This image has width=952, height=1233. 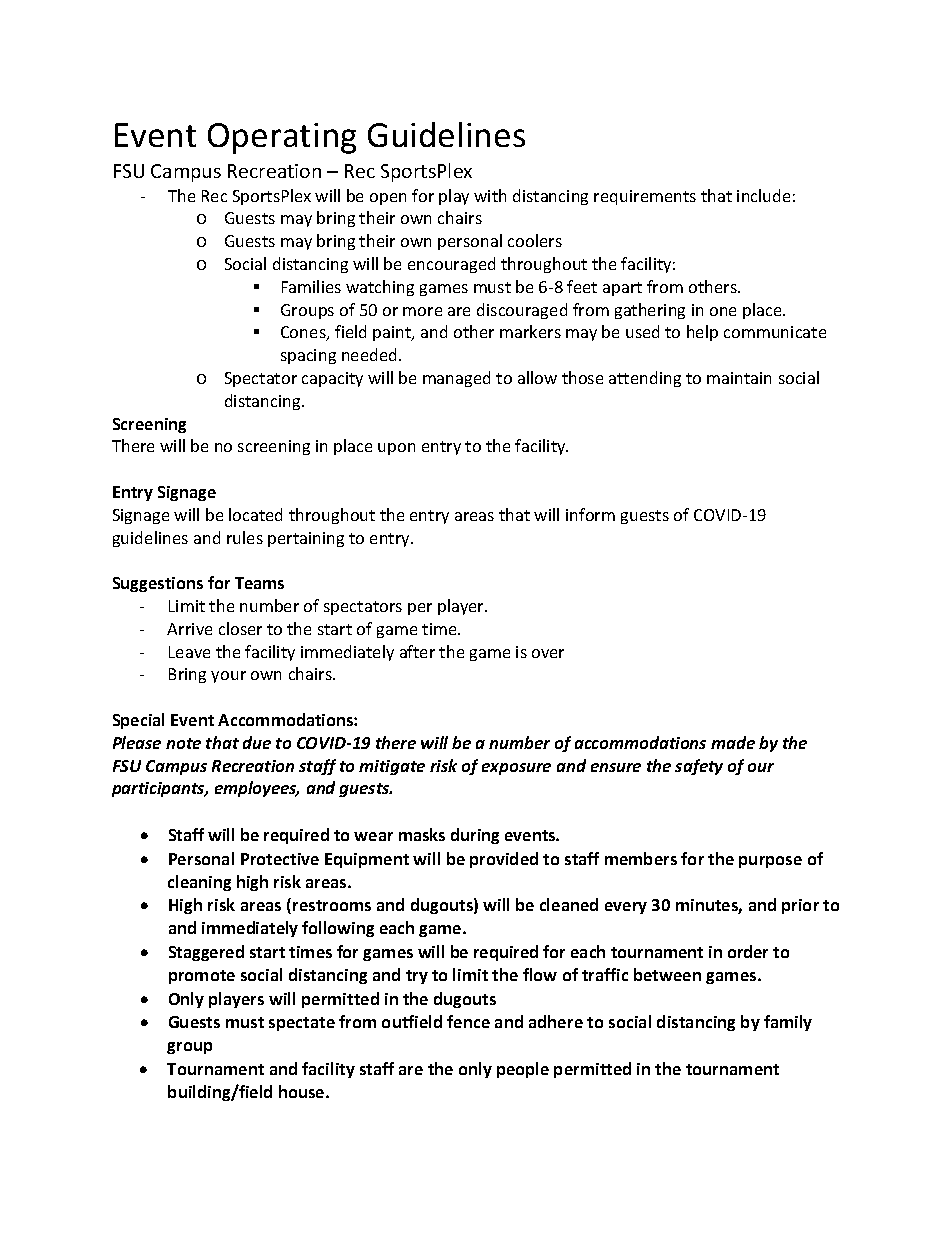 I want to click on spacing, so click(x=308, y=356).
